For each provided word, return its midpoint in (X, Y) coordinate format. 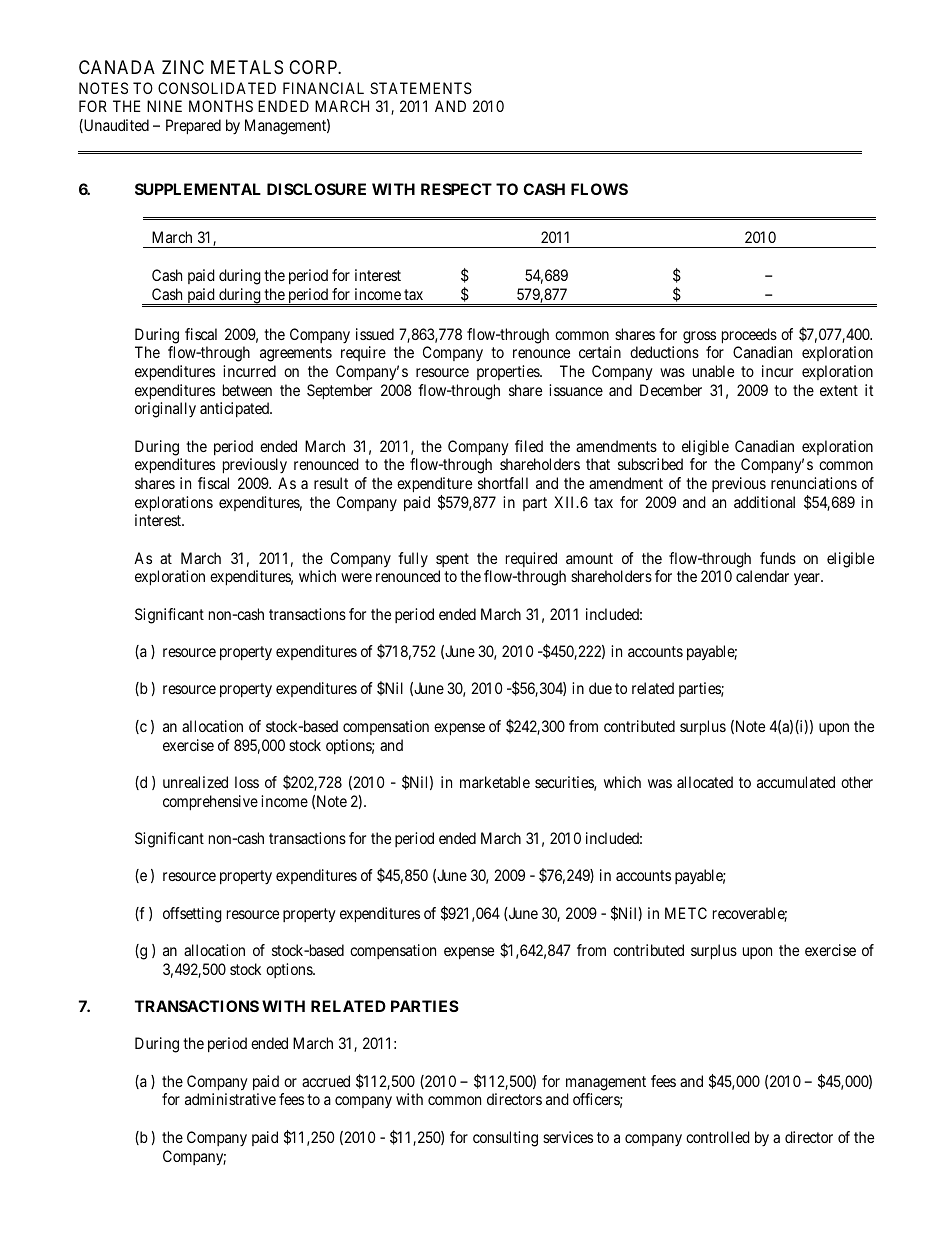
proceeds (749, 336)
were (356, 577)
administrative (230, 1099)
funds (778, 558)
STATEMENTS (421, 88)
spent (452, 560)
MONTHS (221, 106)
